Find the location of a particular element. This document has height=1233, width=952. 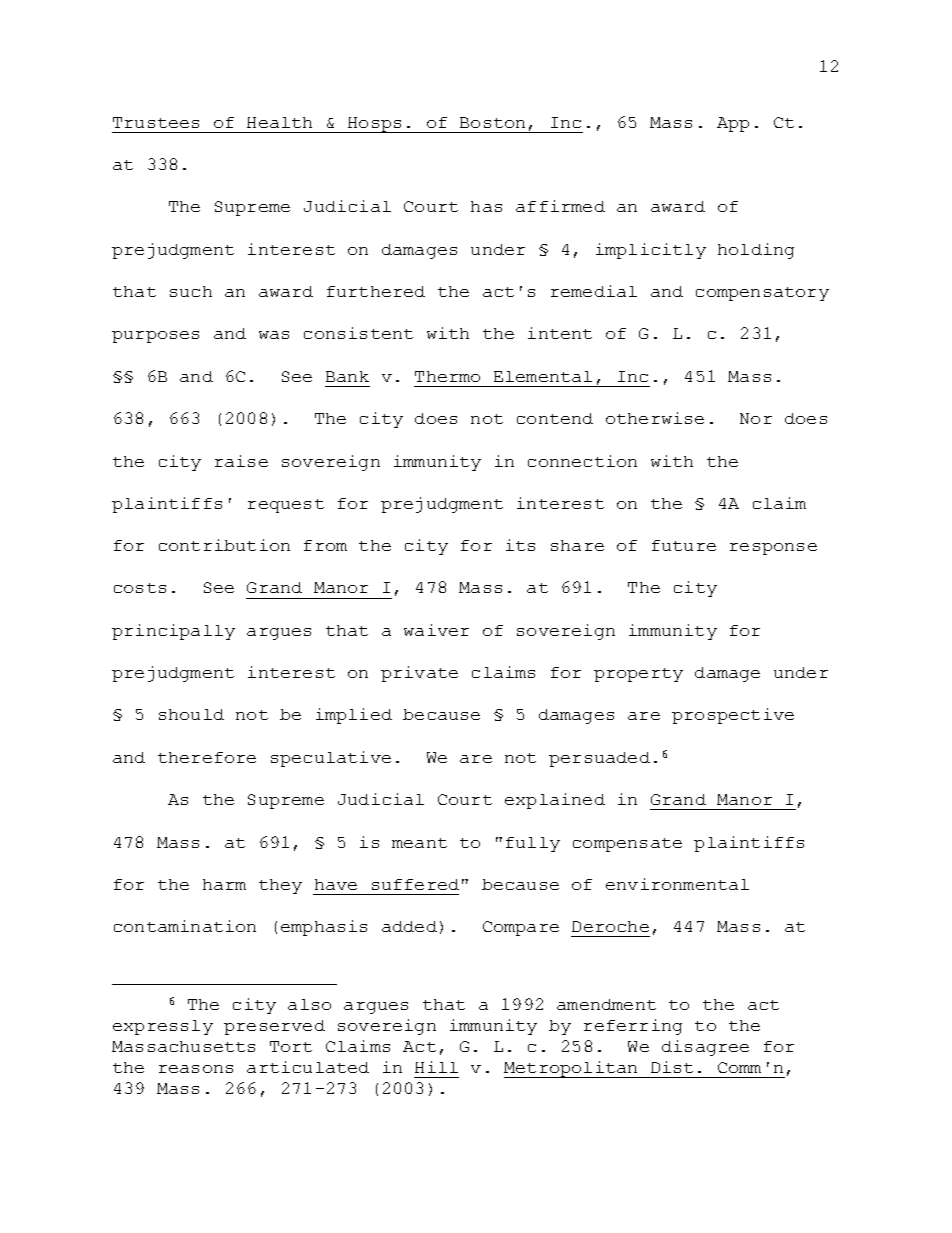

its is located at coordinates (520, 545).
